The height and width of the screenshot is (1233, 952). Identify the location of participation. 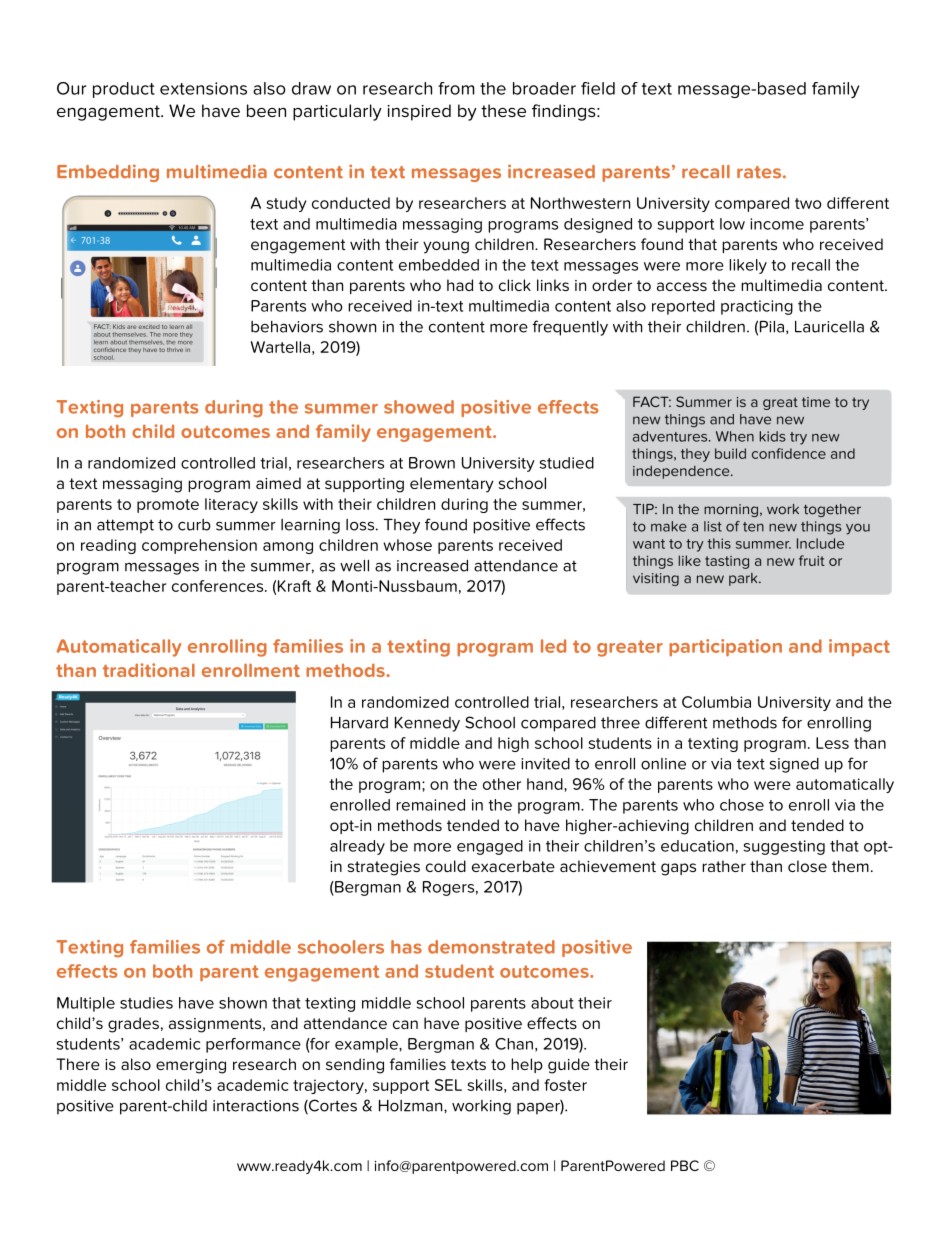
(725, 648).
